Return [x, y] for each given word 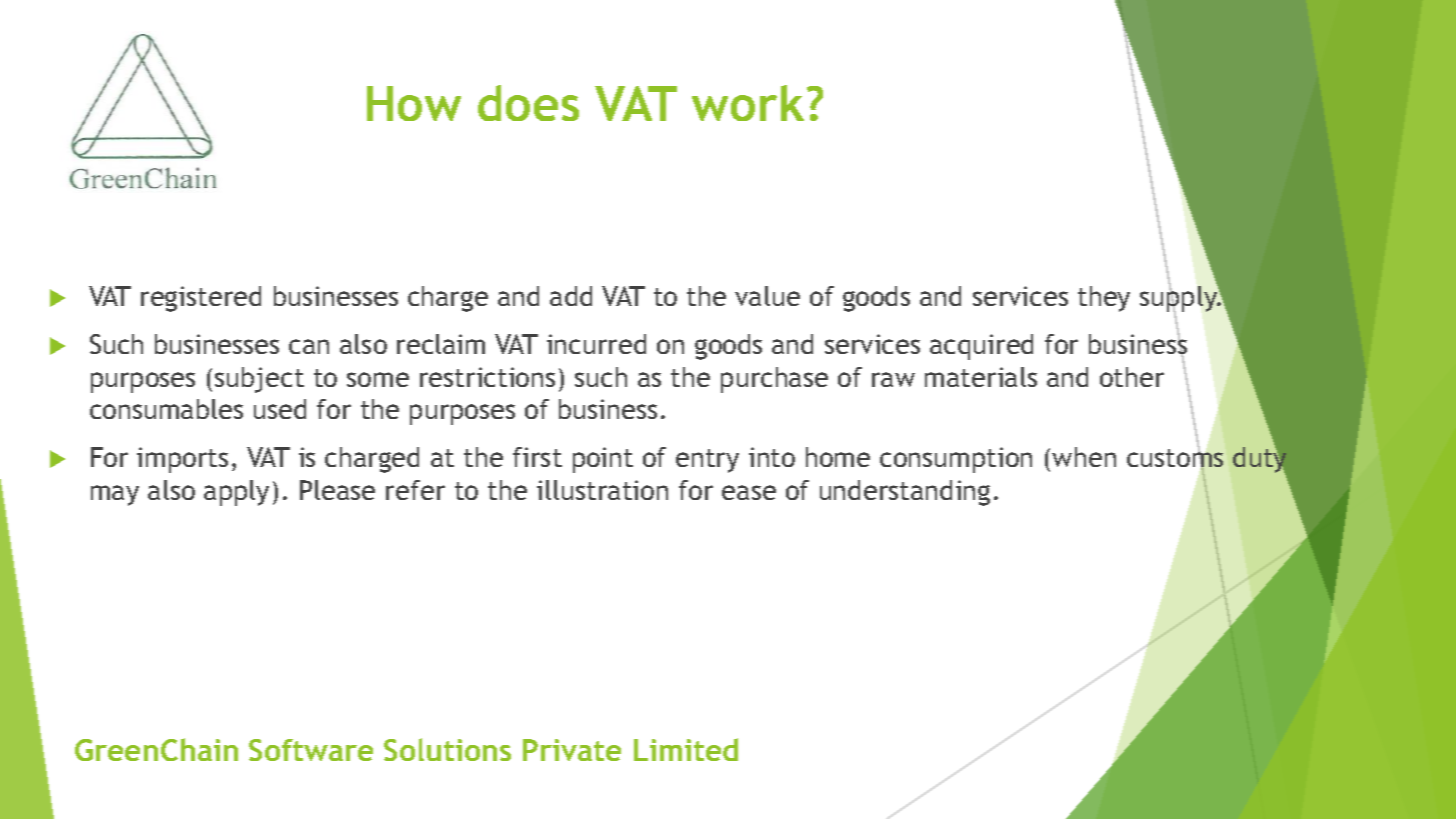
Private [572, 750]
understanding [905, 493]
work [748, 103]
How [414, 103]
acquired [981, 347]
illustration [602, 490]
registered [201, 299]
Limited [686, 749]
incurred [596, 344]
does [528, 103]
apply [236, 493]
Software [311, 750]
